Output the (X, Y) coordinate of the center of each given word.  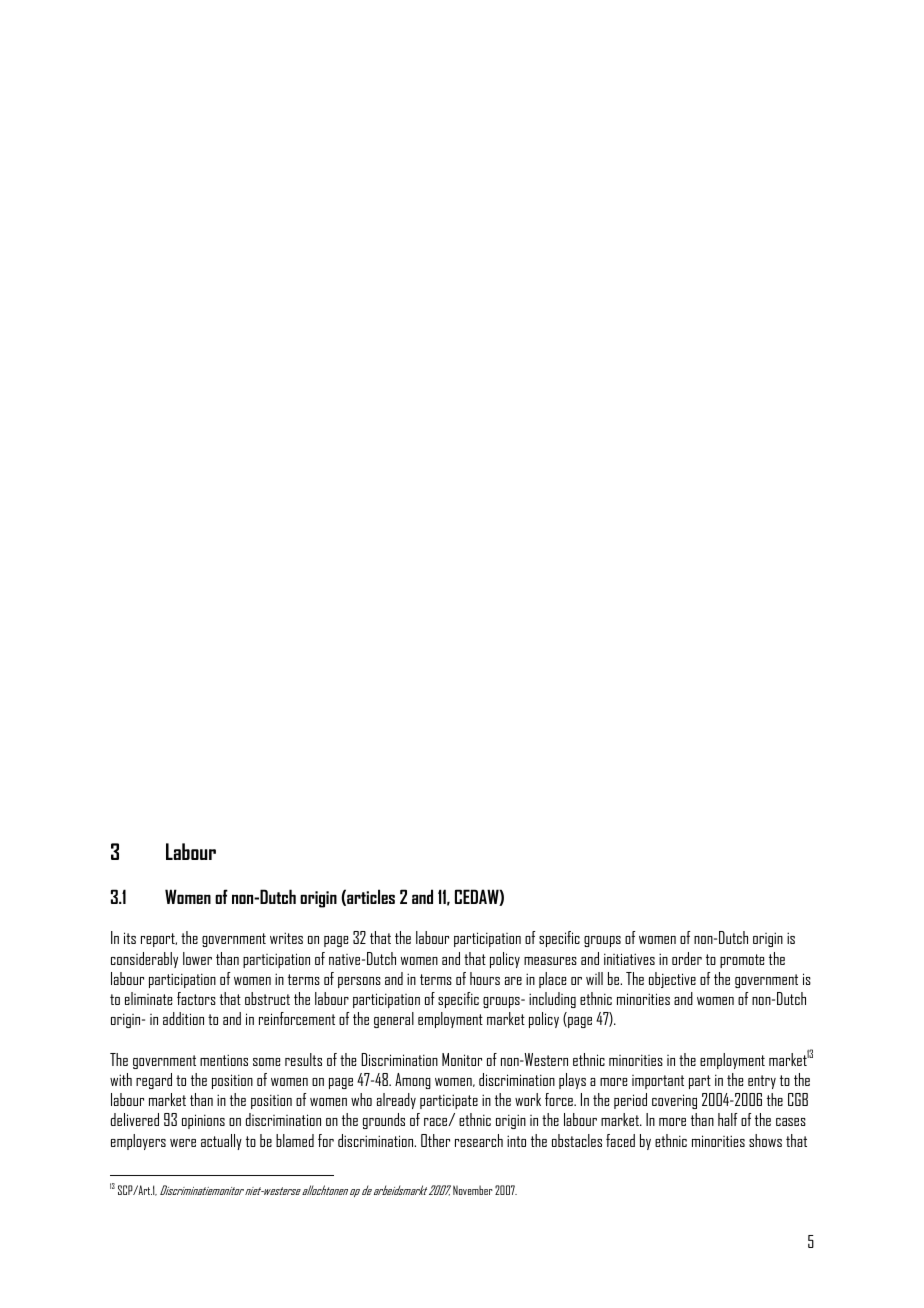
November (473, 1190)
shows (765, 1140)
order (687, 958)
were (183, 1143)
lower (197, 958)
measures (550, 961)
